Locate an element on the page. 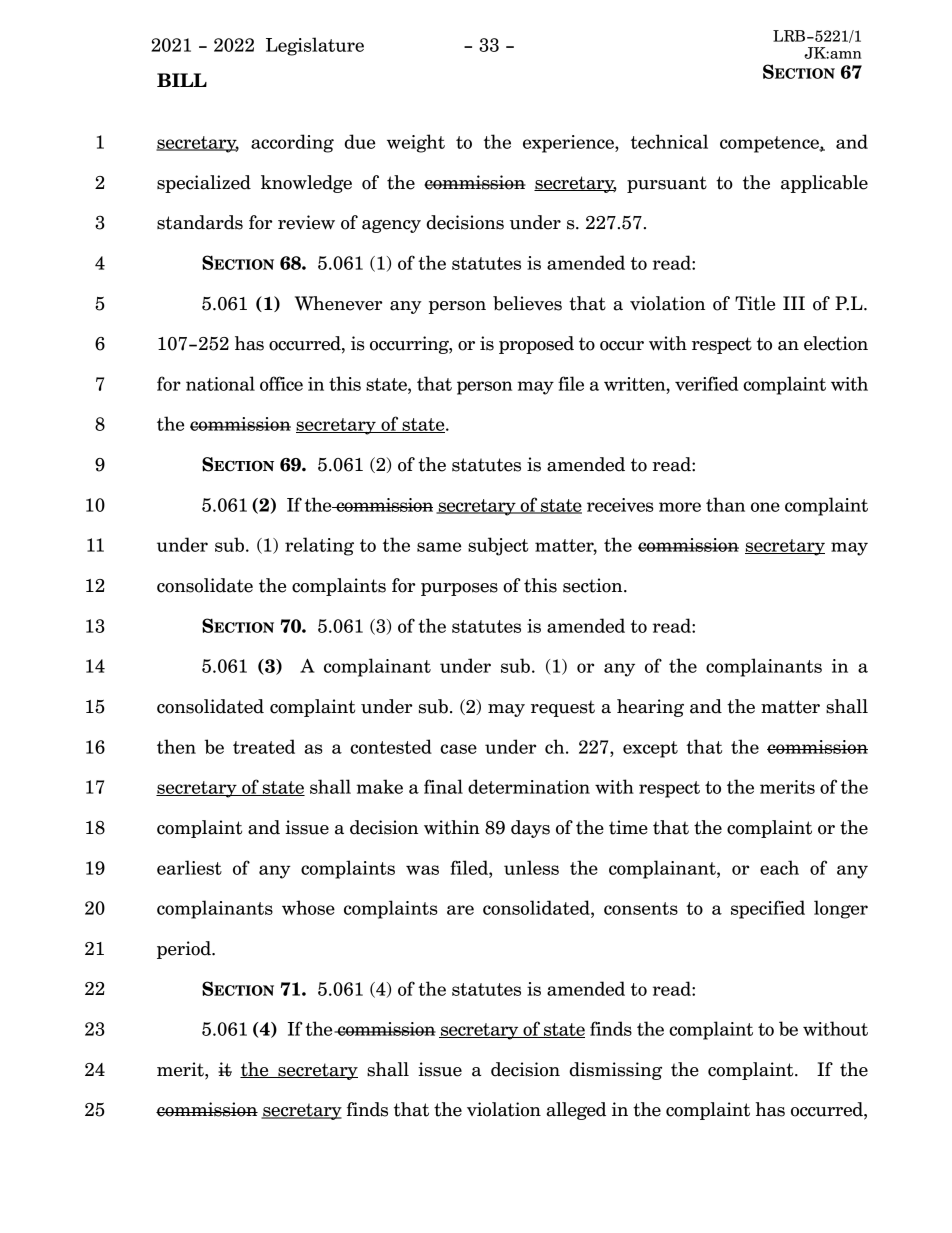  office is located at coordinates (281, 383).
